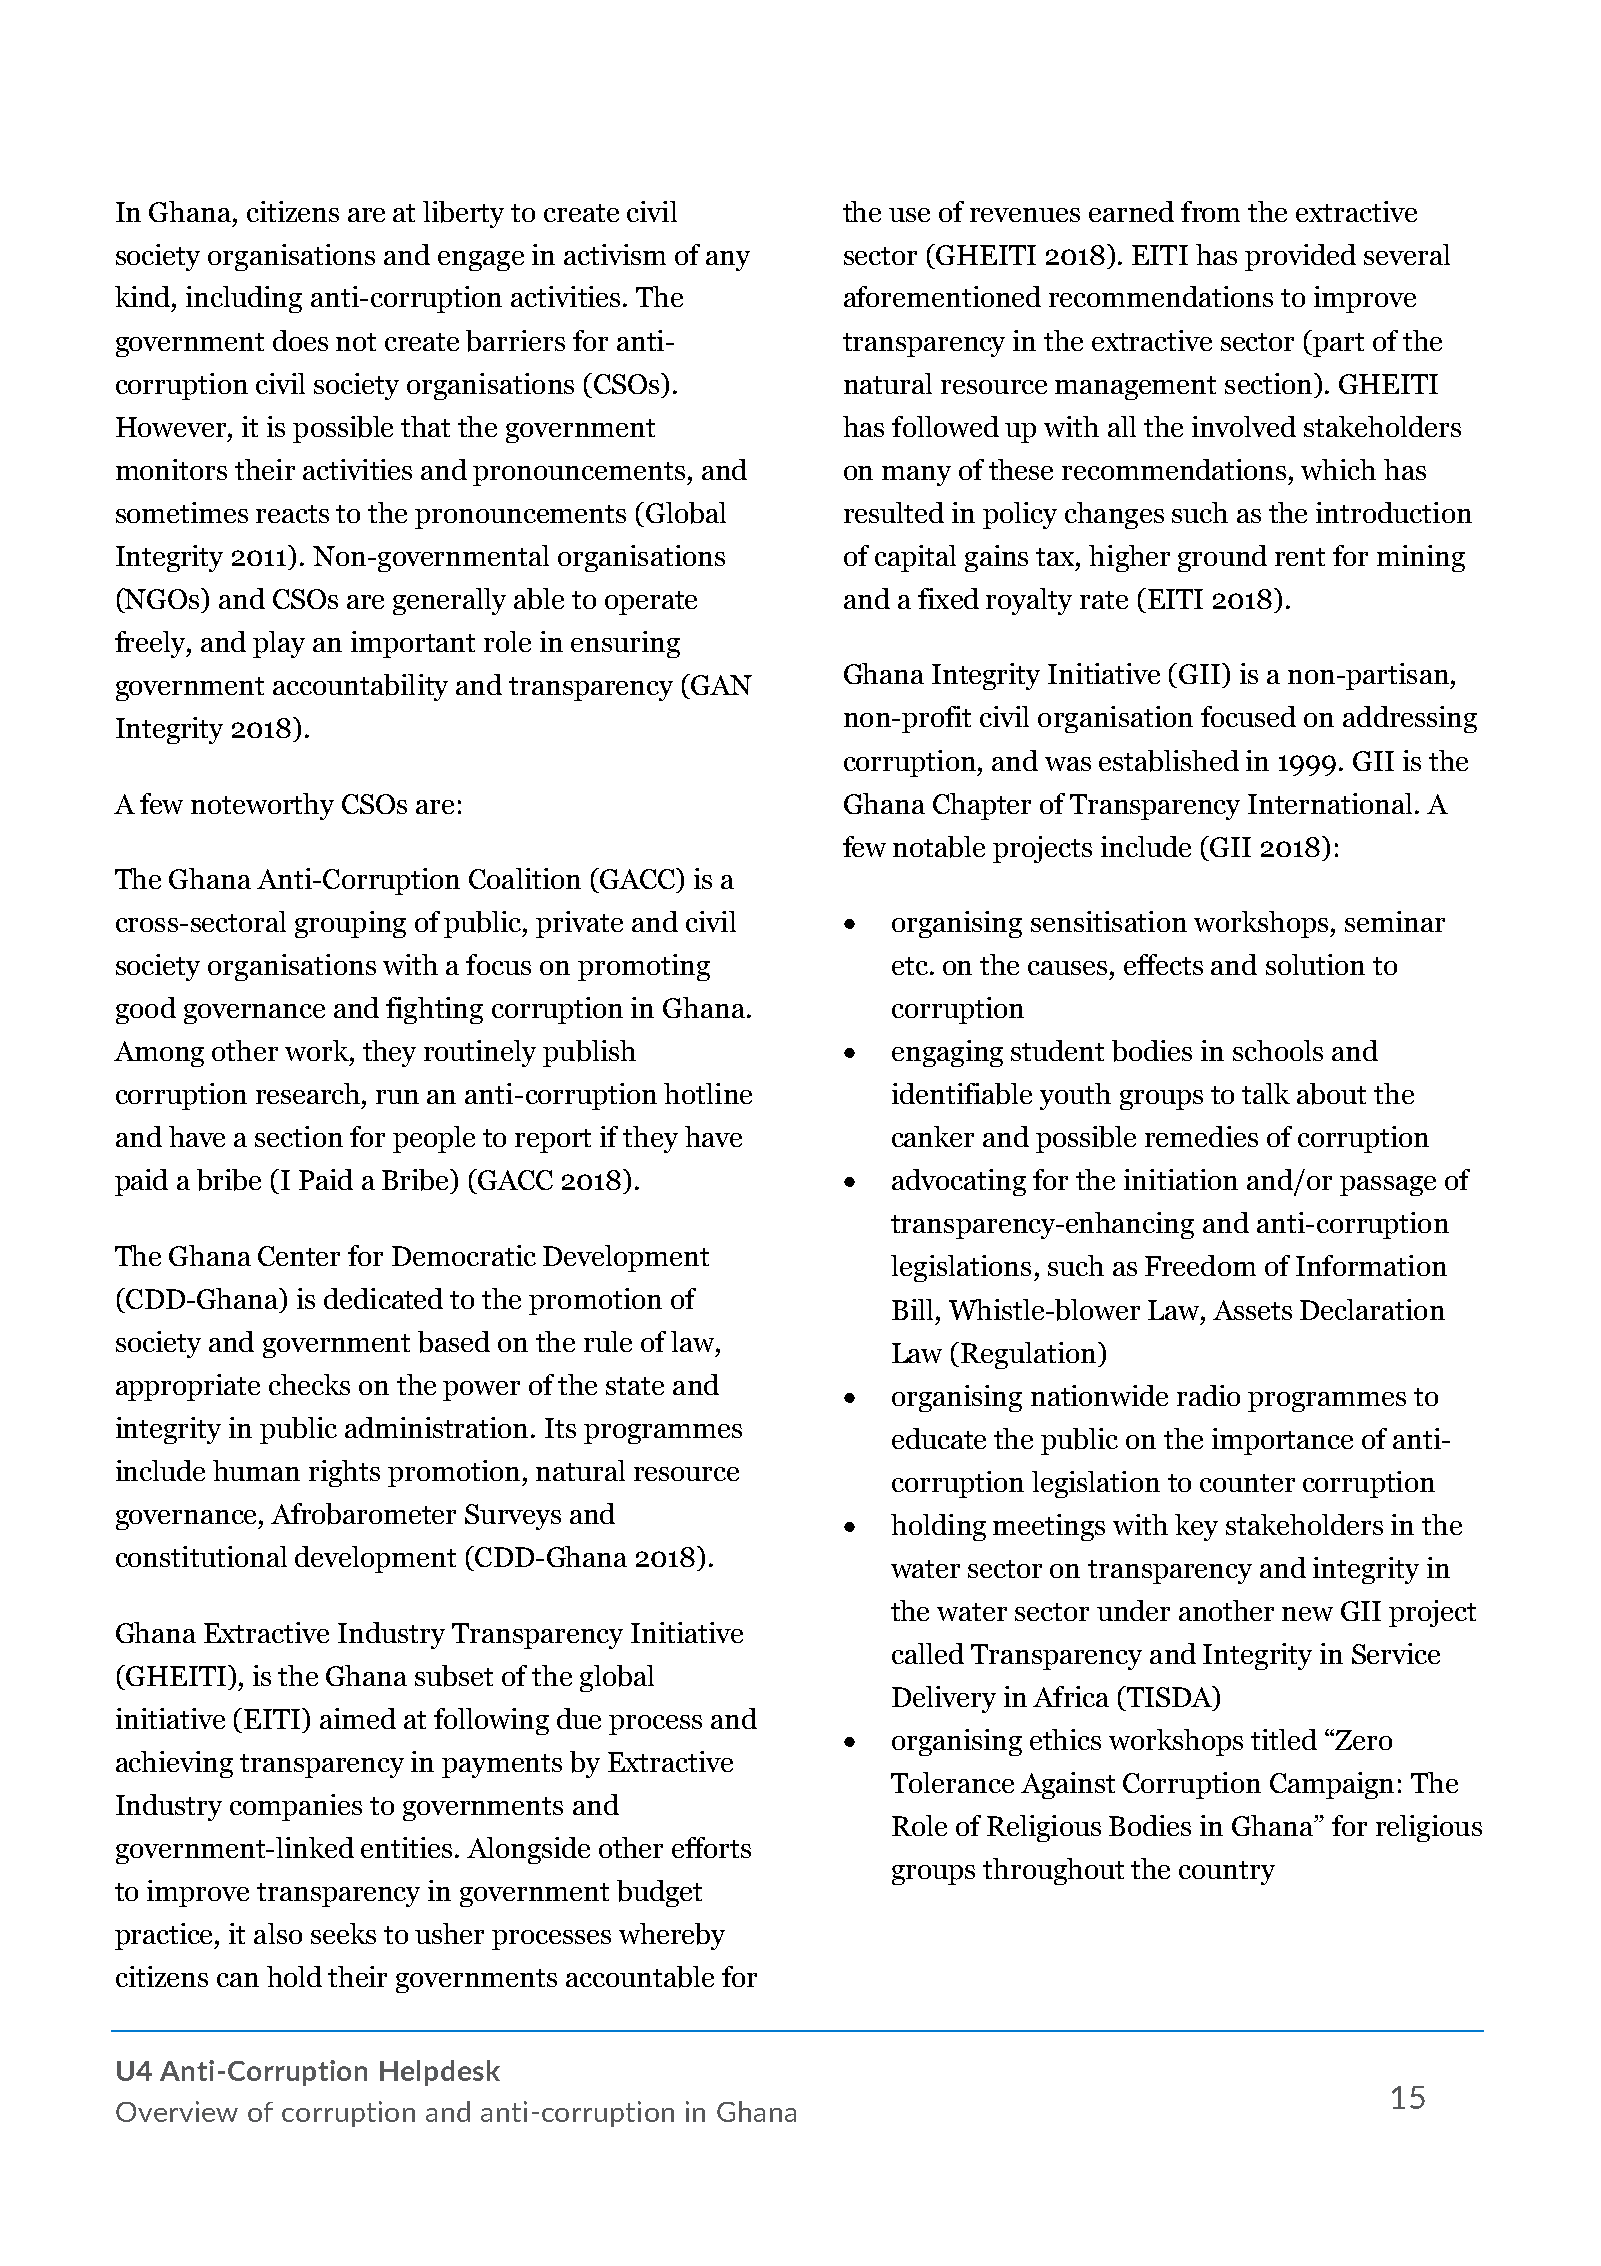  Describe the element at coordinates (1300, 257) in the image. I see `provided` at that location.
